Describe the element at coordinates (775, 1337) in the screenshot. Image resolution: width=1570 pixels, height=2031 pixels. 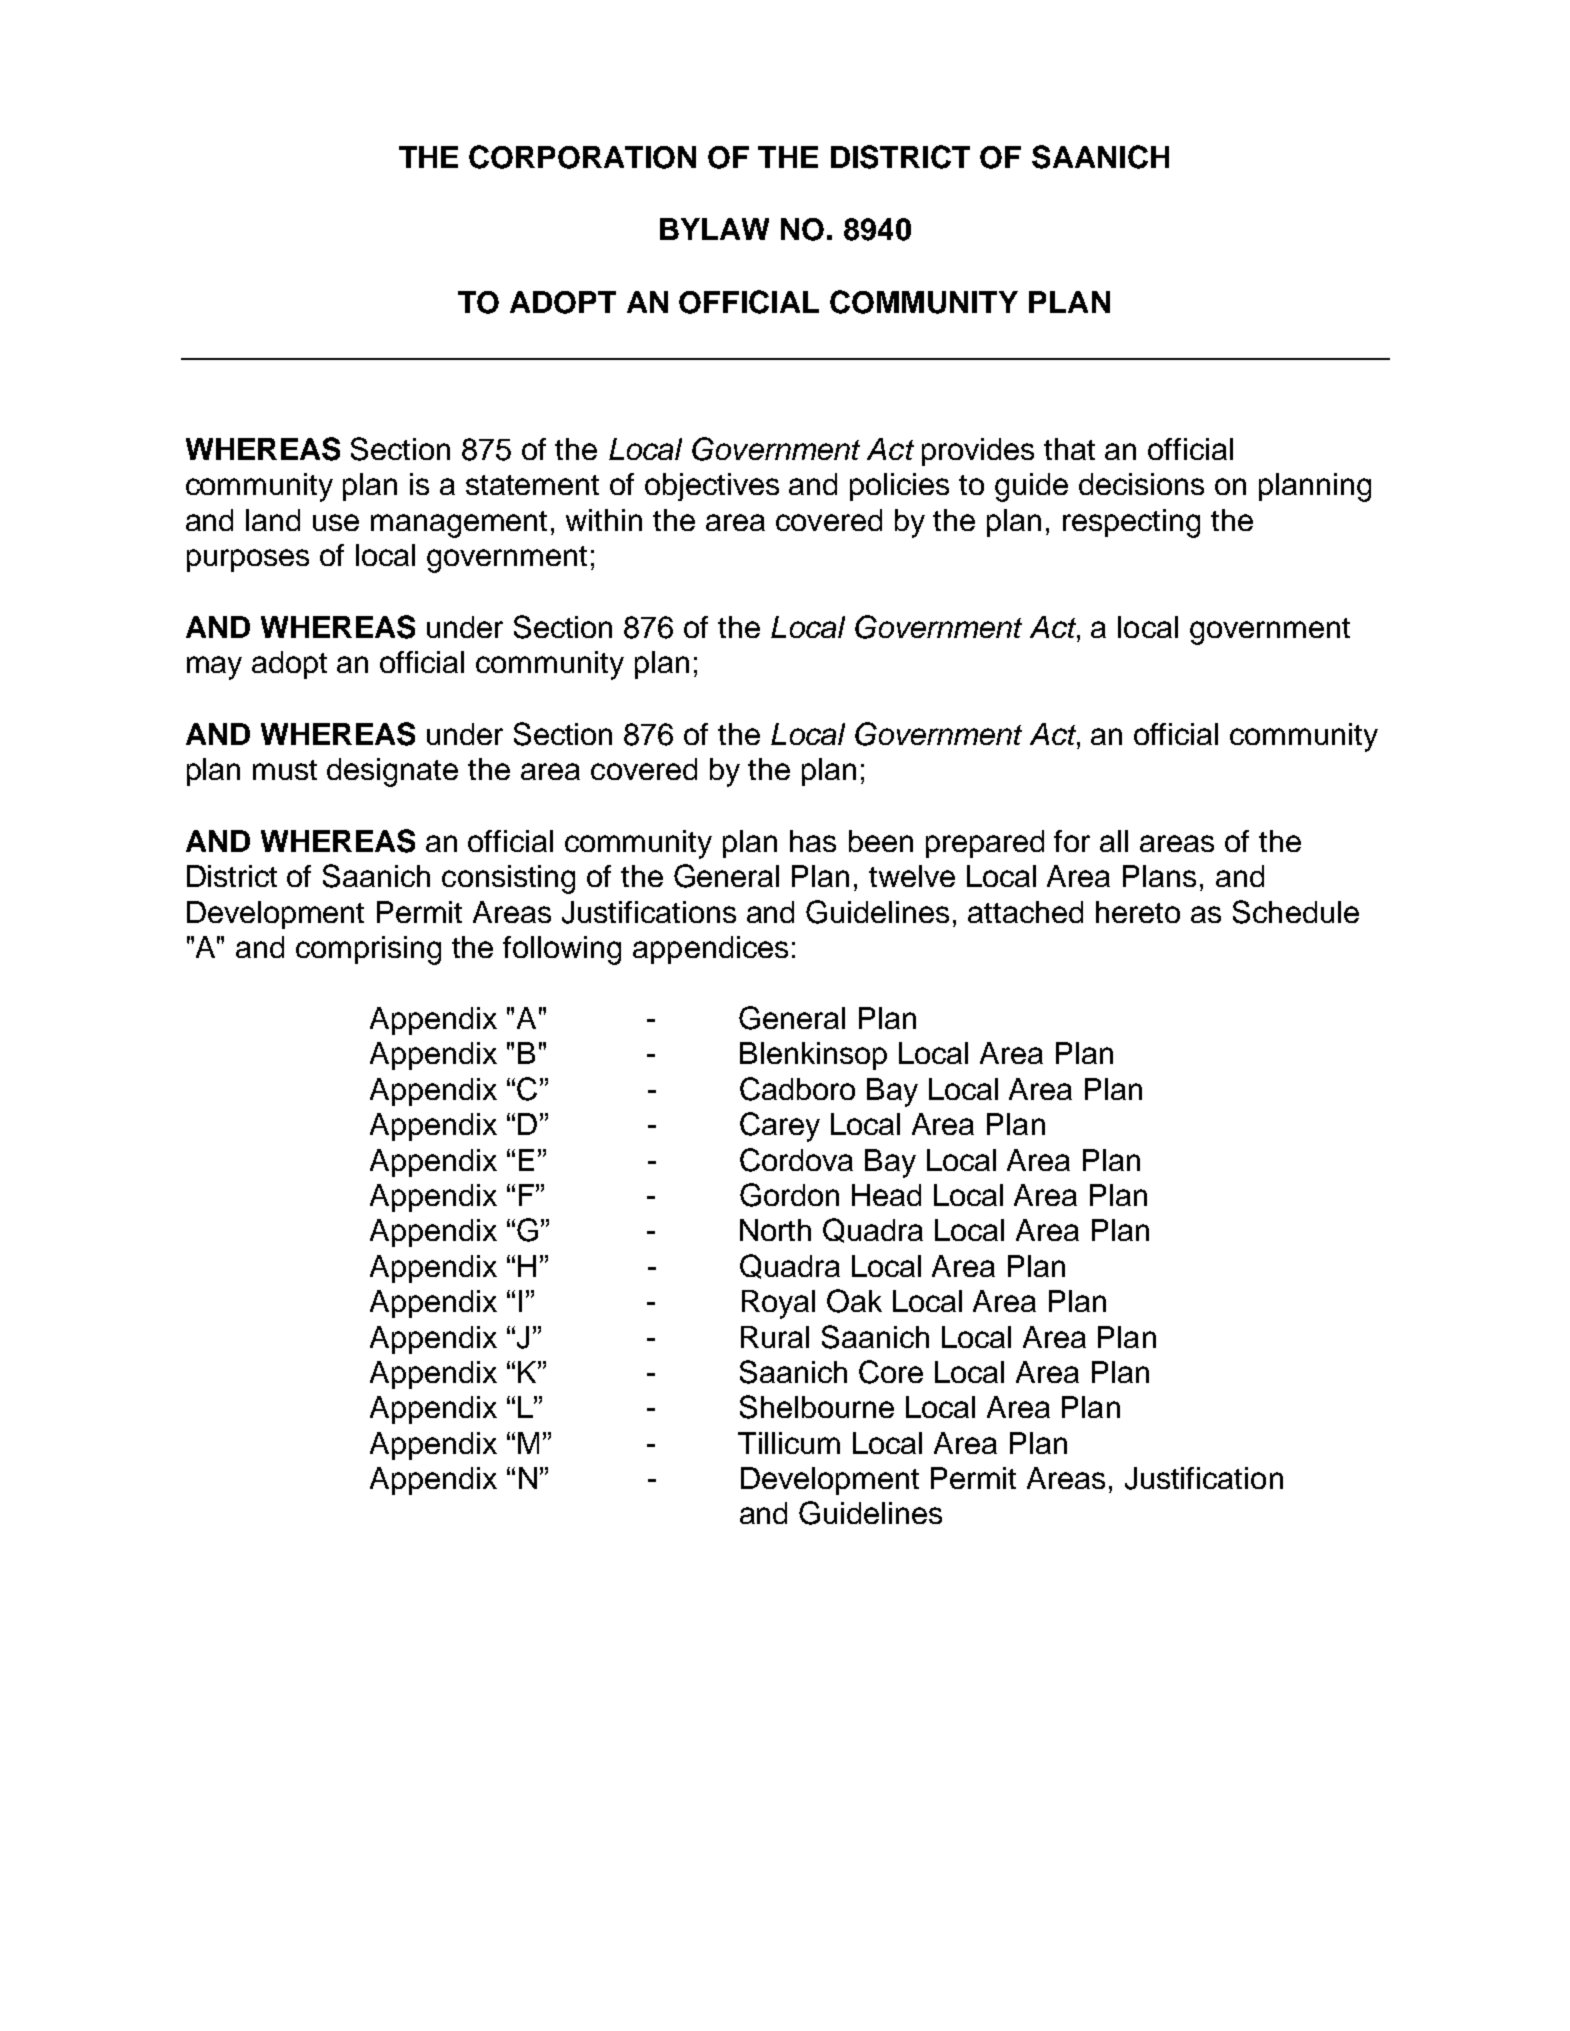
I see `Rural` at that location.
